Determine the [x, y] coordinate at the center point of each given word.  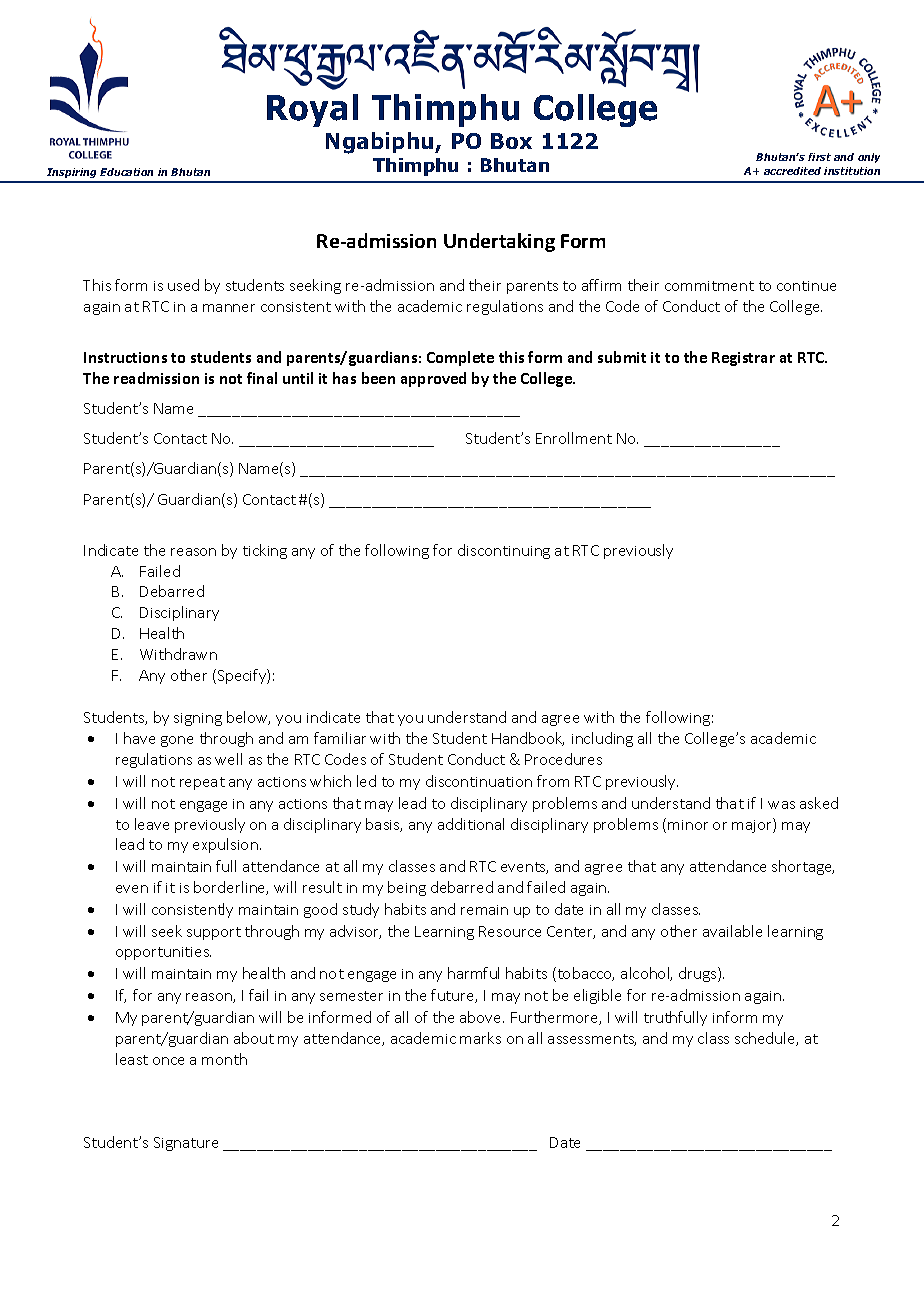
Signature [186, 1144]
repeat [202, 783]
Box [511, 141]
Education [126, 172]
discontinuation [479, 781]
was [781, 805]
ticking [265, 551]
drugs [699, 974]
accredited [792, 171]
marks [480, 1038]
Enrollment [574, 438]
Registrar [743, 359]
